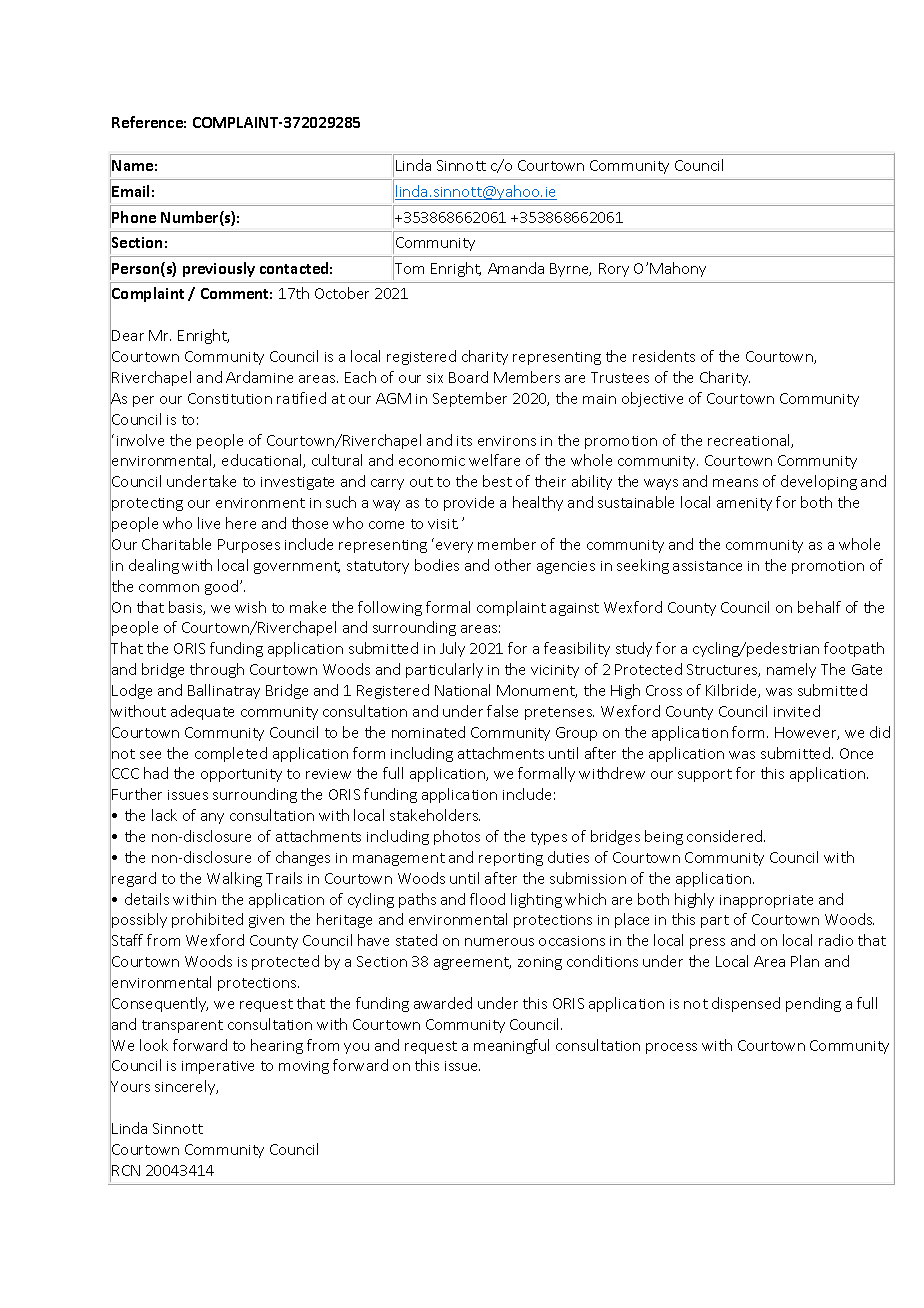  What do you see at coordinates (614, 270) in the screenshot?
I see `Rory` at bounding box center [614, 270].
